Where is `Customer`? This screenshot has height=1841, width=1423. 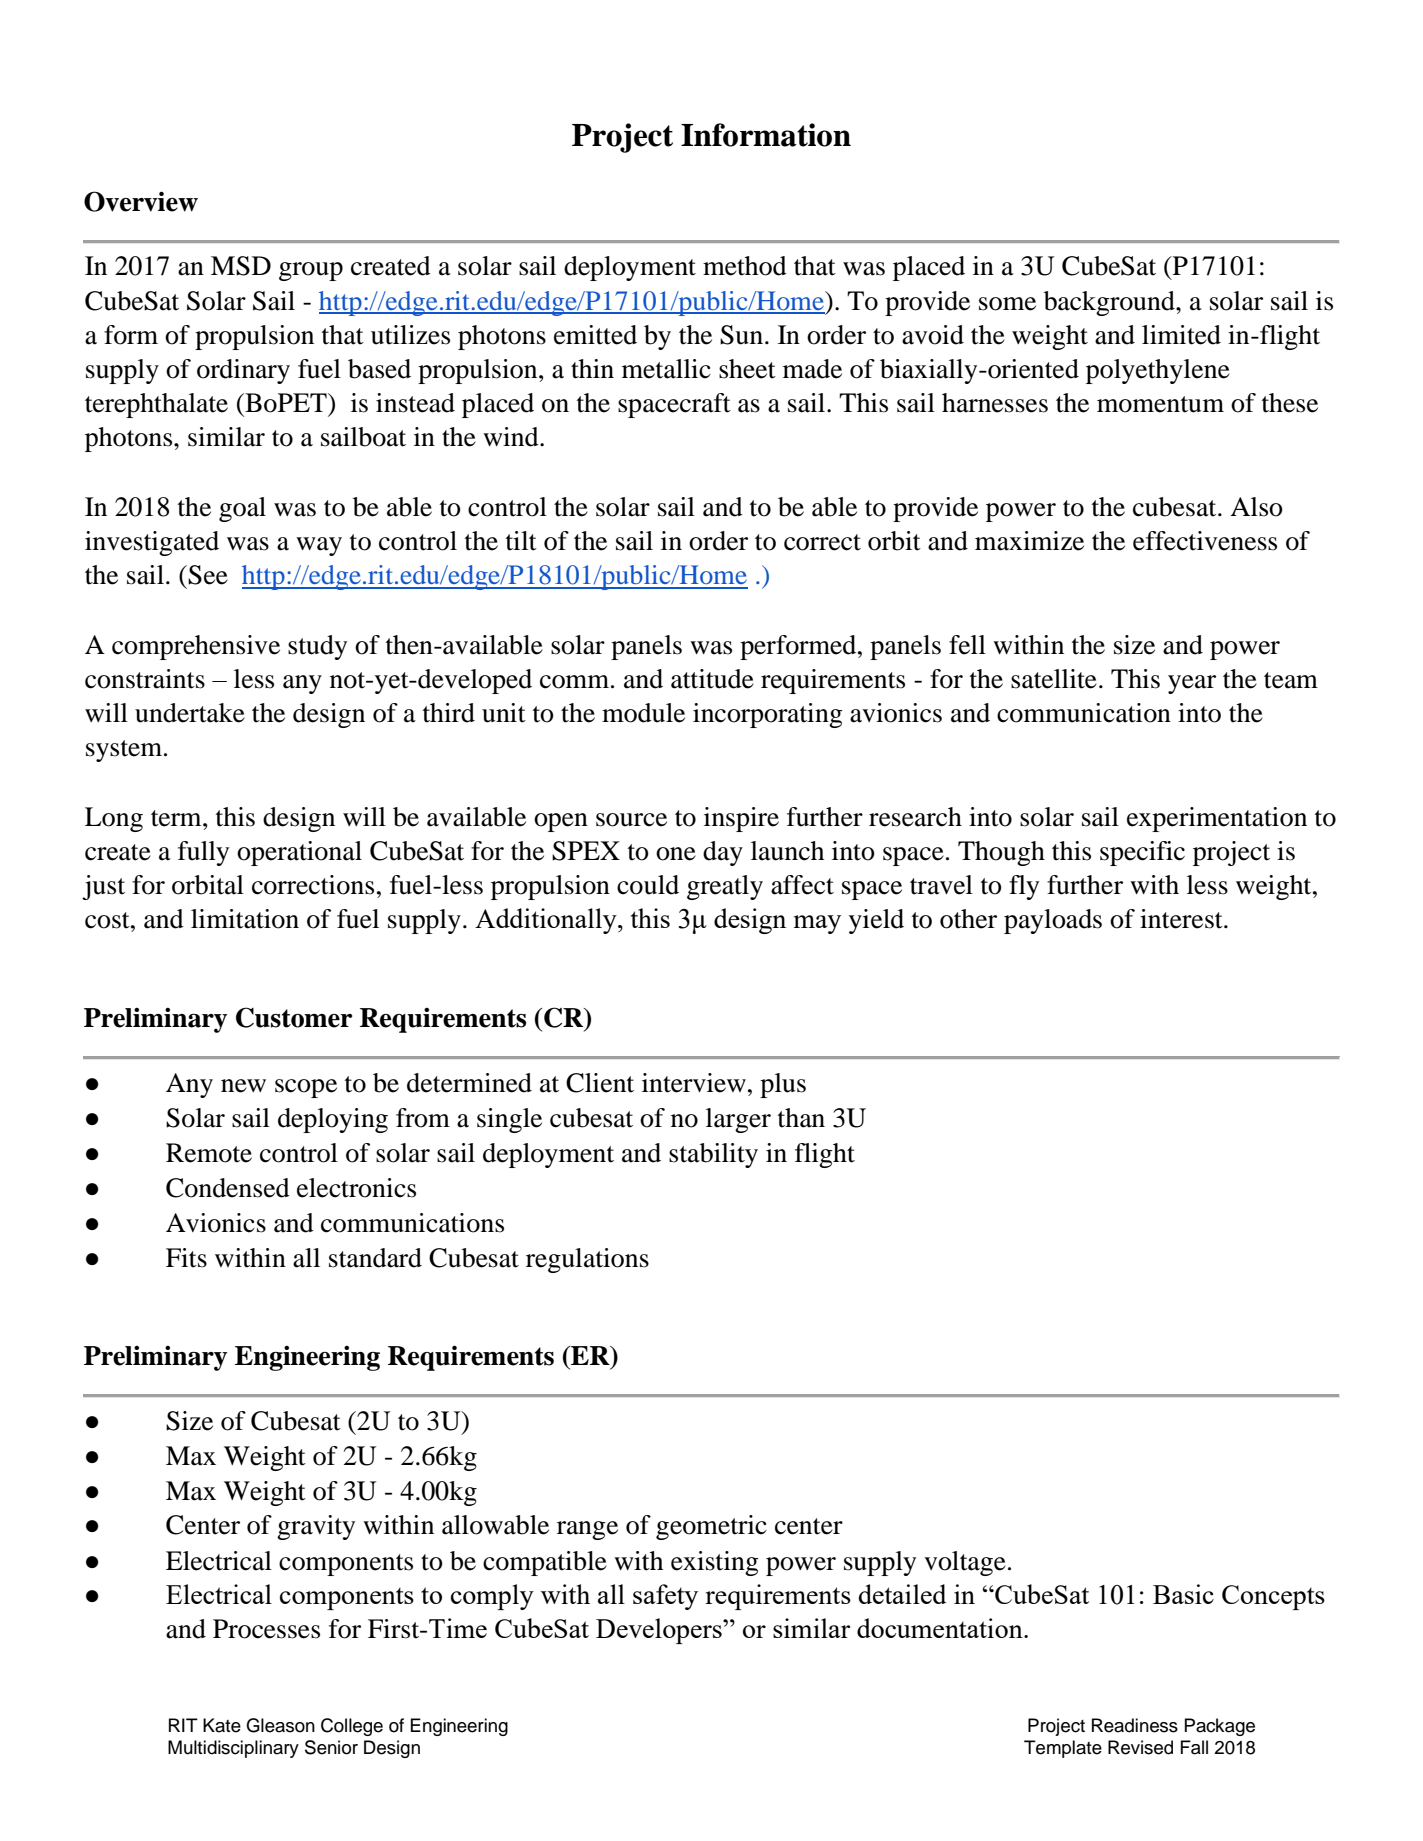 Customer is located at coordinates (294, 1017).
